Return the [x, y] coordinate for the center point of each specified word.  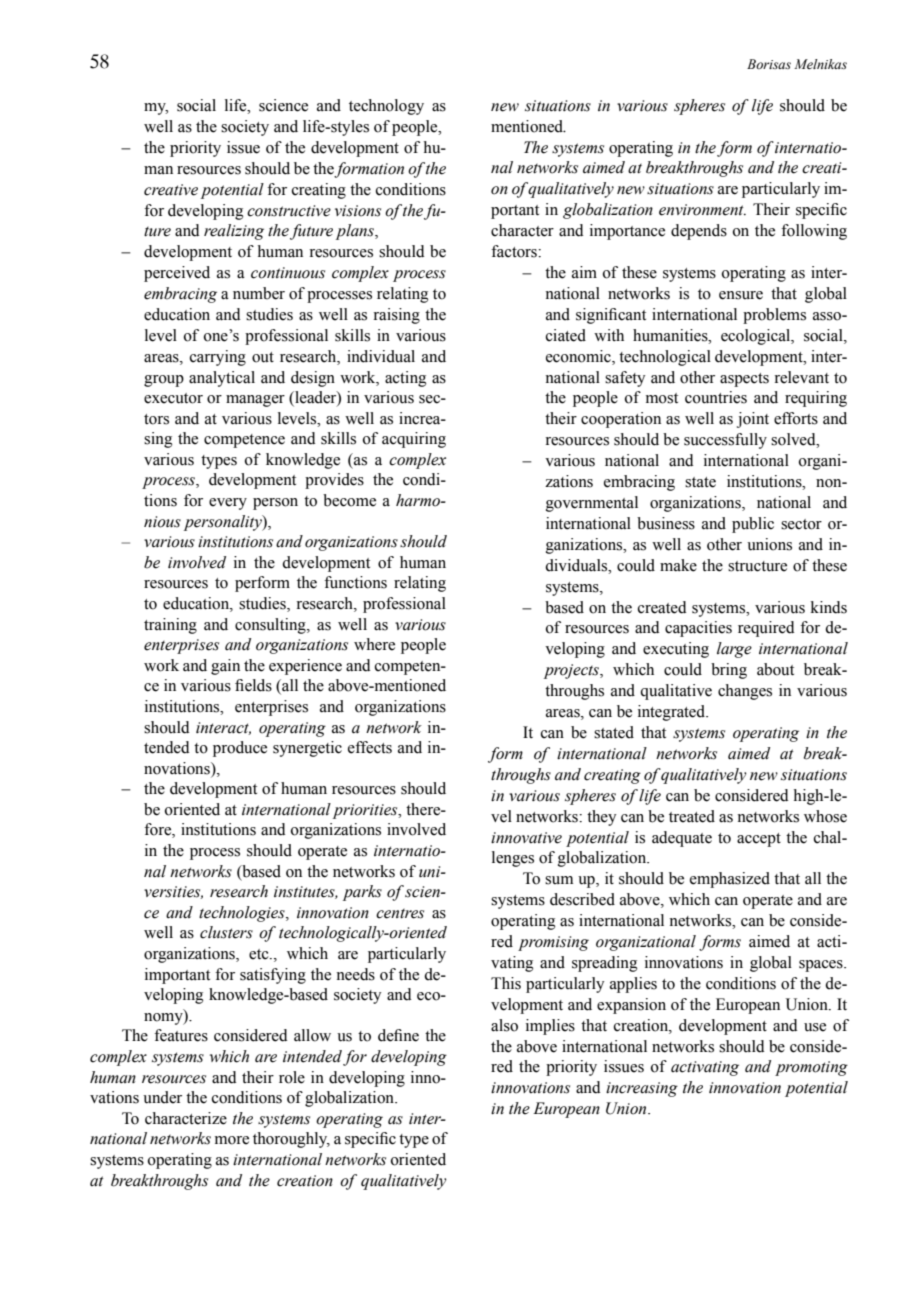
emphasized [730, 880]
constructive [289, 211]
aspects [744, 380]
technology [386, 107]
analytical [222, 379]
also [504, 1025]
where [374, 644]
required [766, 629]
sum [559, 880]
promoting [811, 1068]
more [232, 1140]
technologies [243, 914]
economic [579, 356]
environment [702, 210]
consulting [271, 626]
